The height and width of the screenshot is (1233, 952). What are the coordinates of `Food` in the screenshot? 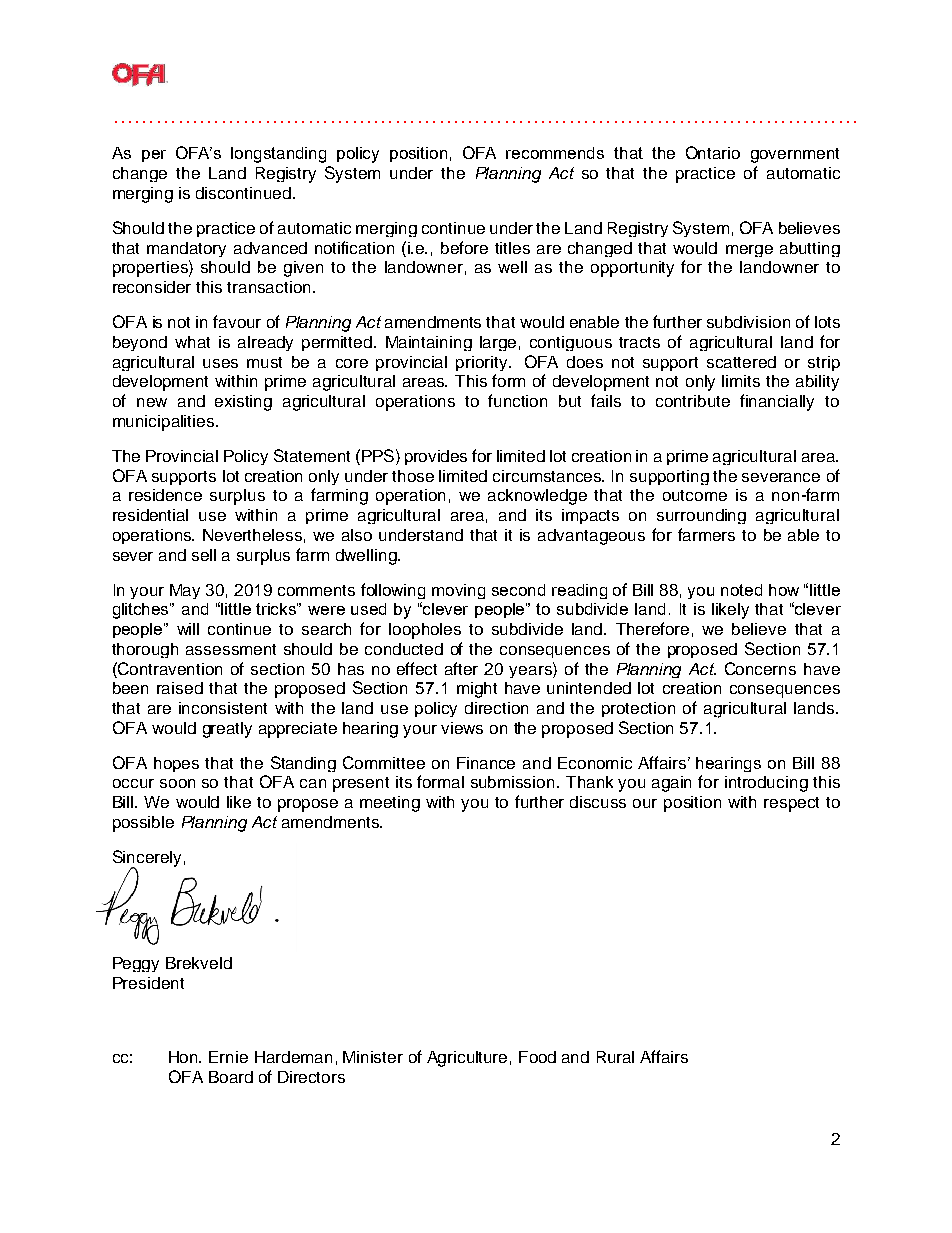 It's located at (537, 1057).
